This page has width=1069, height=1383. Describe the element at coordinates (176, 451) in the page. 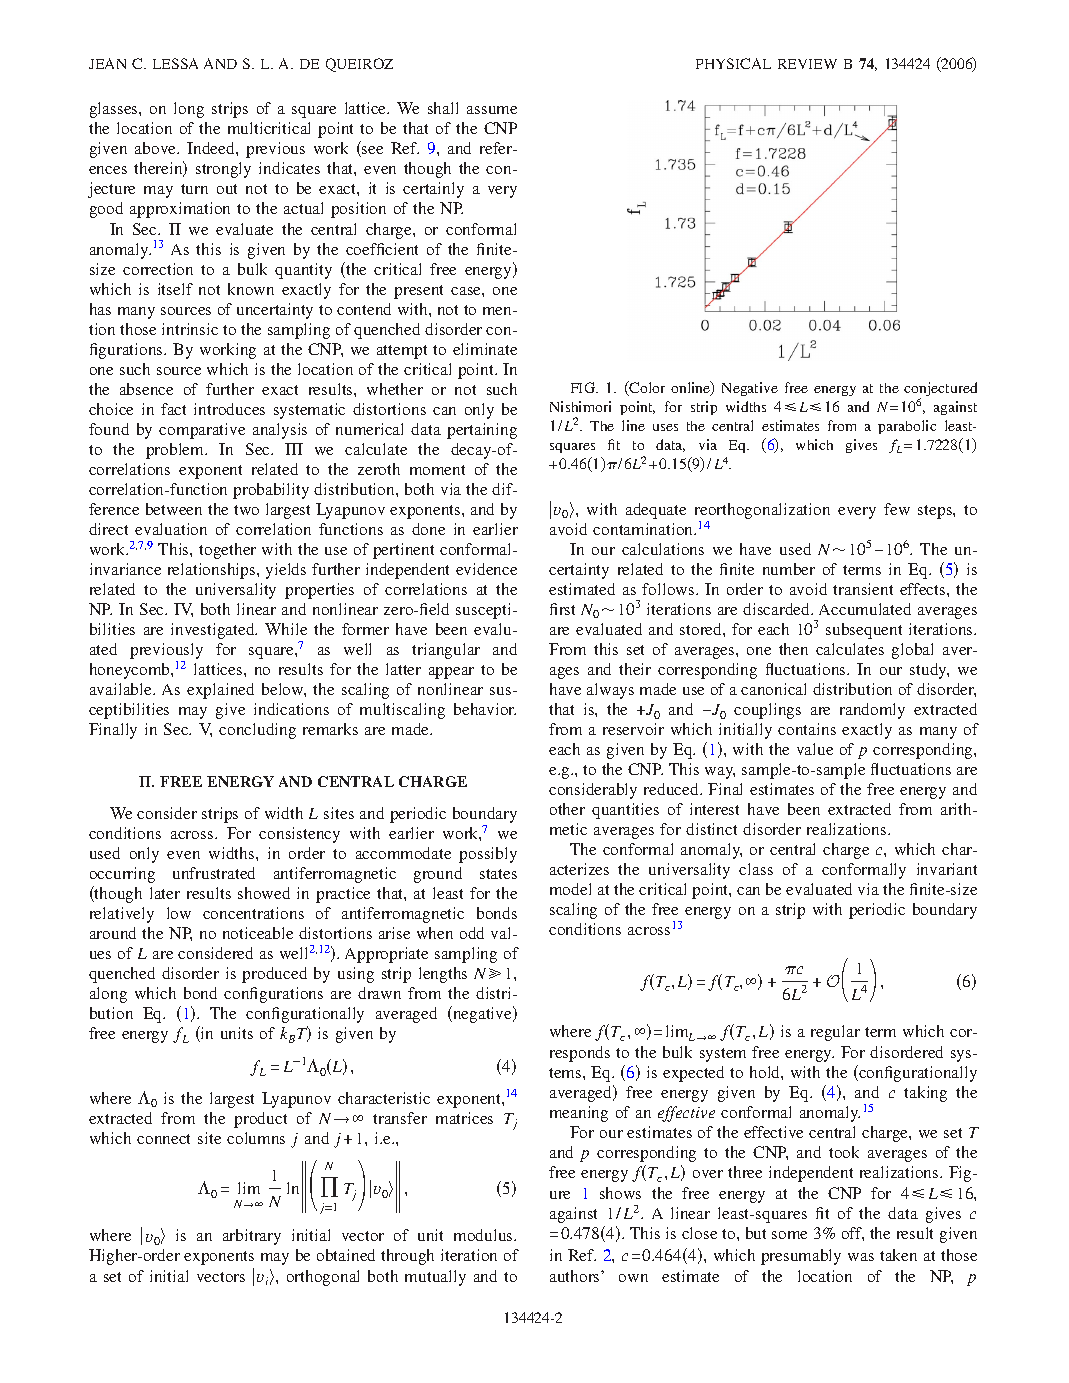

I see `problem` at that location.
